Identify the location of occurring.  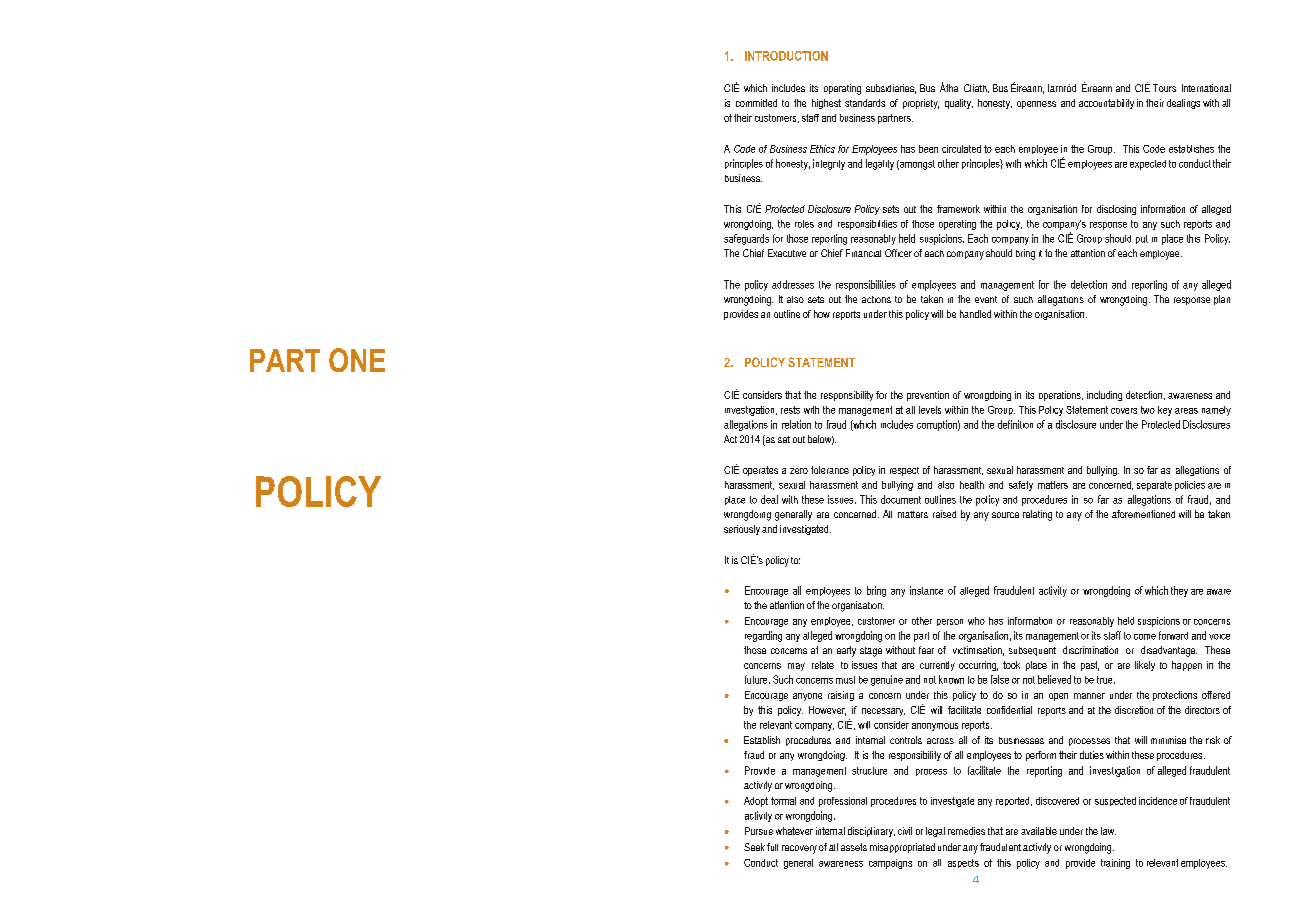
(978, 666).
